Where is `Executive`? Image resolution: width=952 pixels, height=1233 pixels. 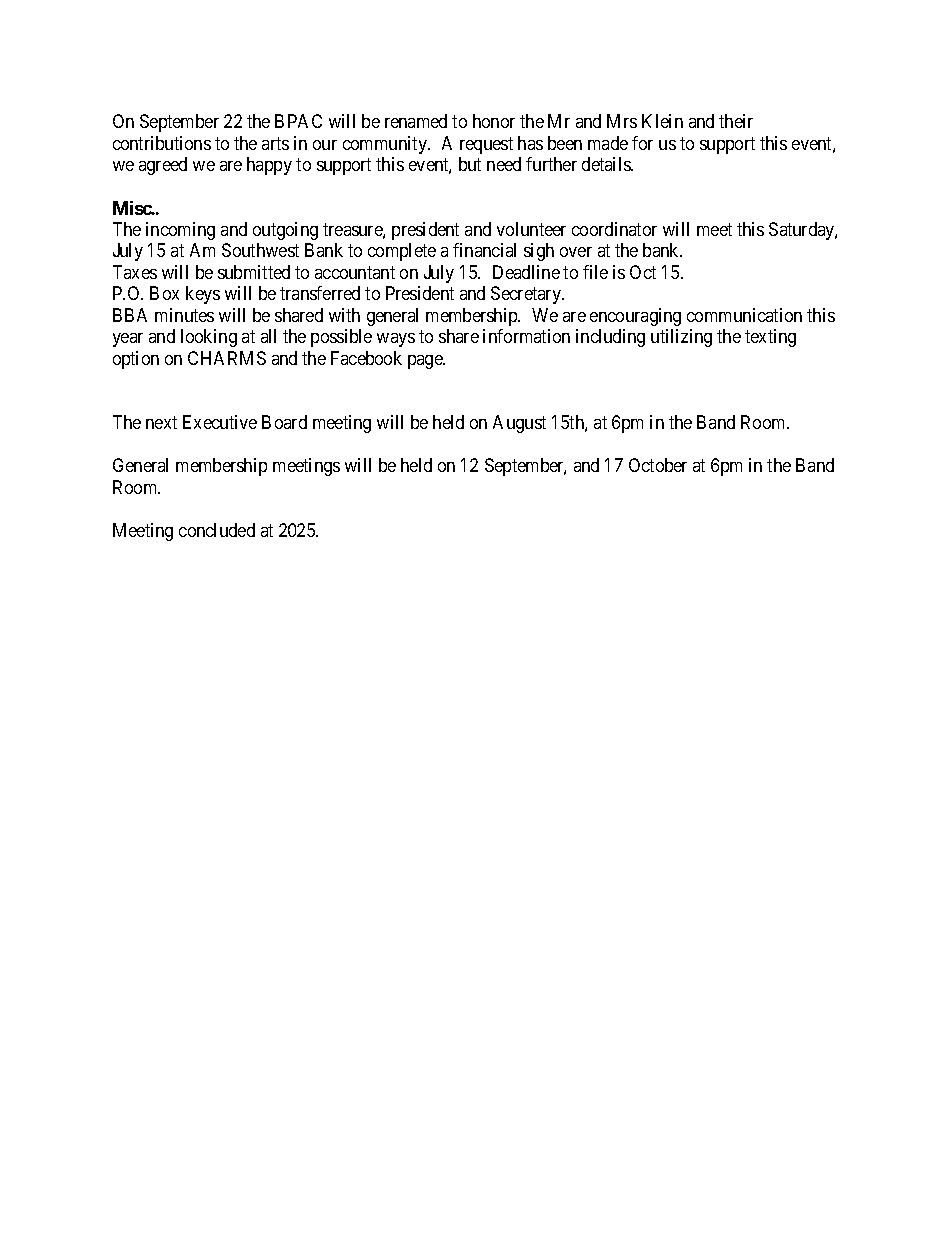 Executive is located at coordinates (220, 422).
